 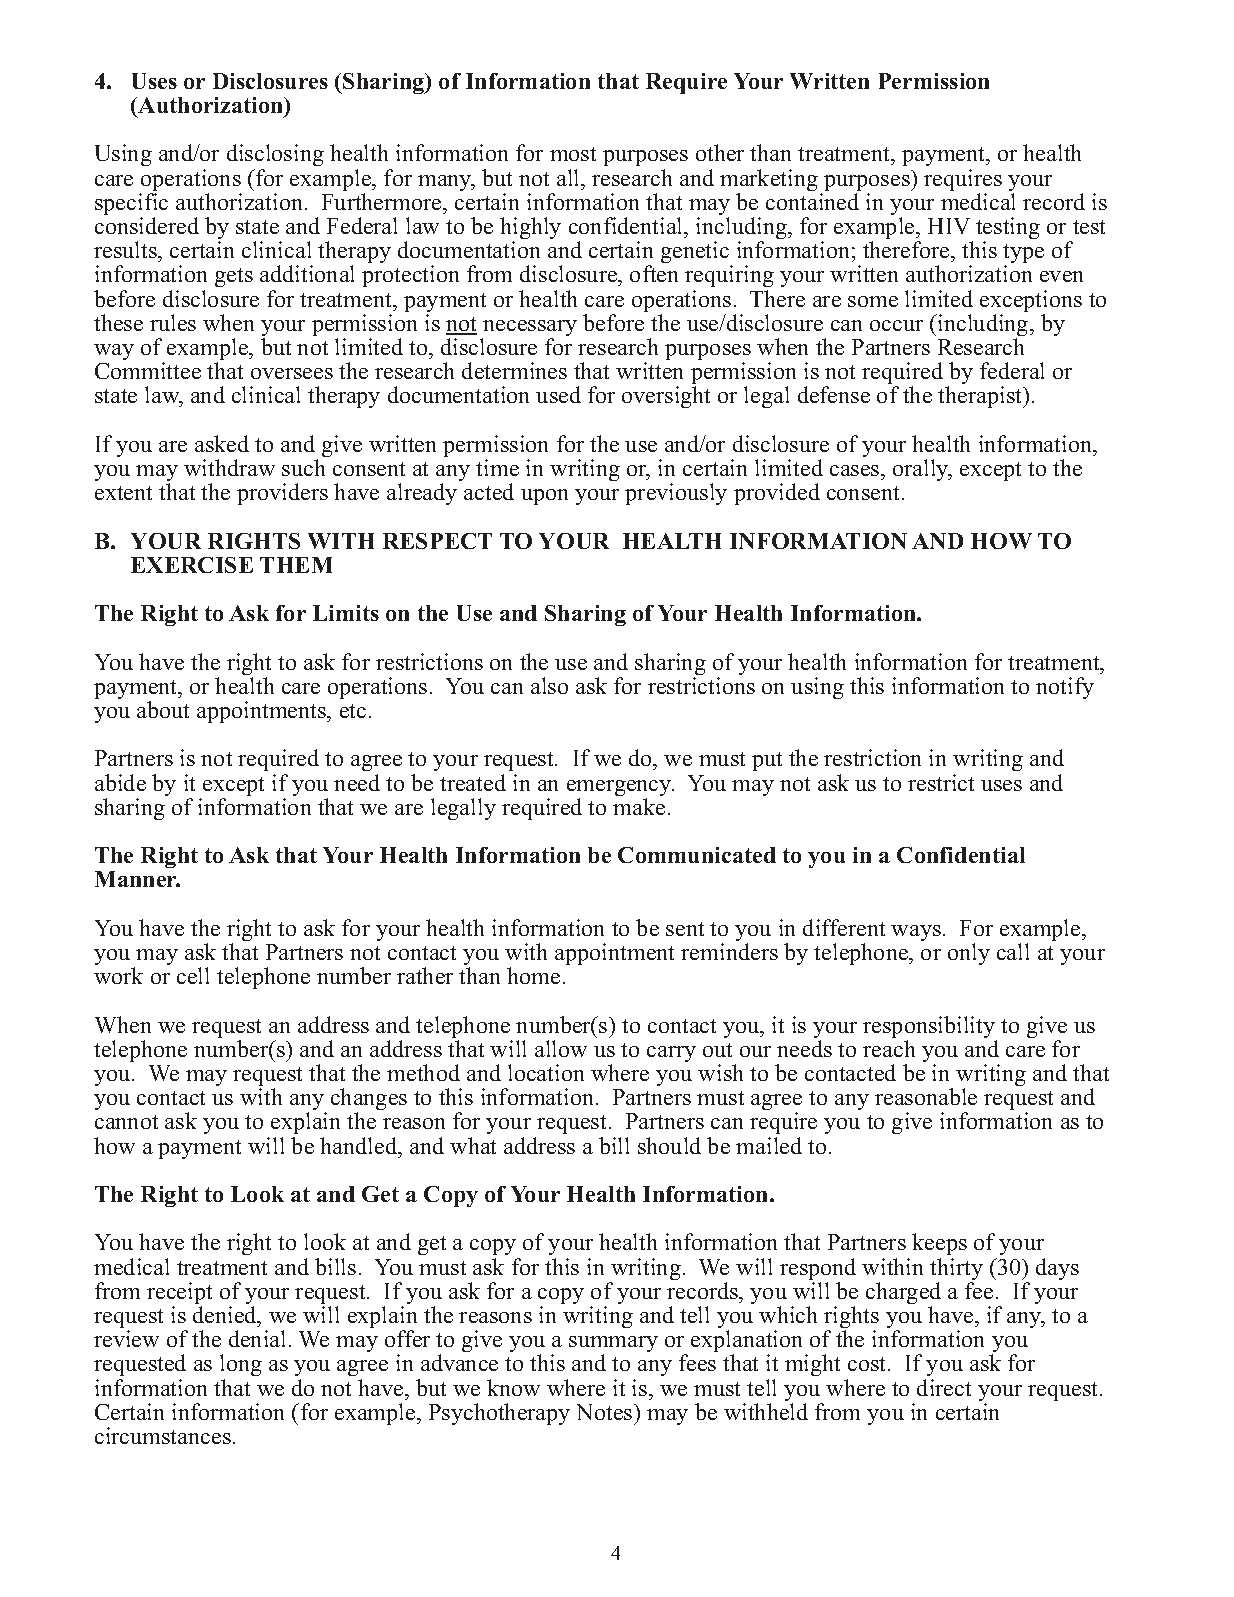 What do you see at coordinates (922, 470) in the page?
I see `orally` at bounding box center [922, 470].
